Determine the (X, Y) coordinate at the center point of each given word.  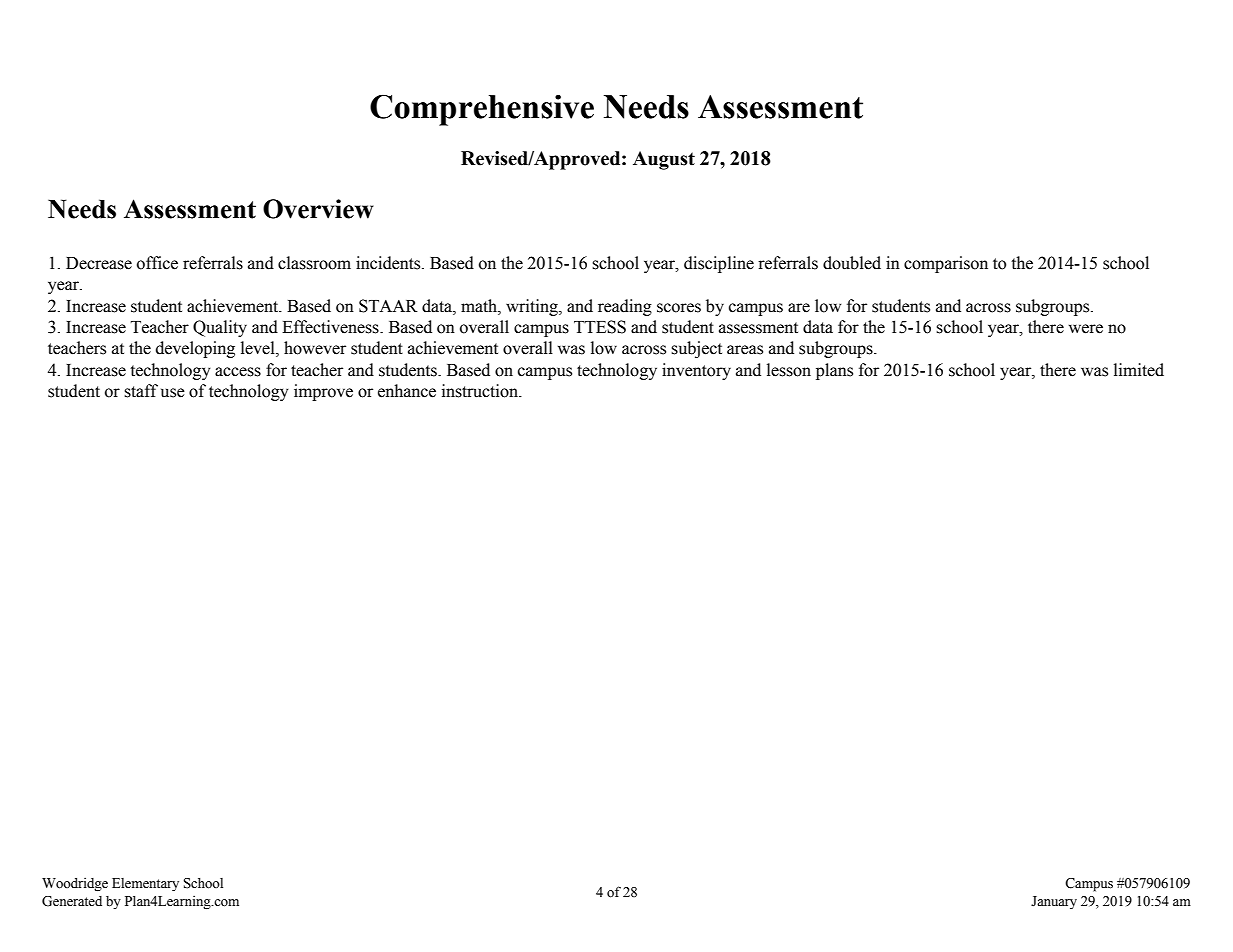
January (1054, 902)
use (173, 393)
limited (1139, 370)
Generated (72, 901)
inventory (696, 371)
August (664, 160)
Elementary (145, 884)
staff (141, 391)
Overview (318, 209)
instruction (481, 391)
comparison (946, 264)
